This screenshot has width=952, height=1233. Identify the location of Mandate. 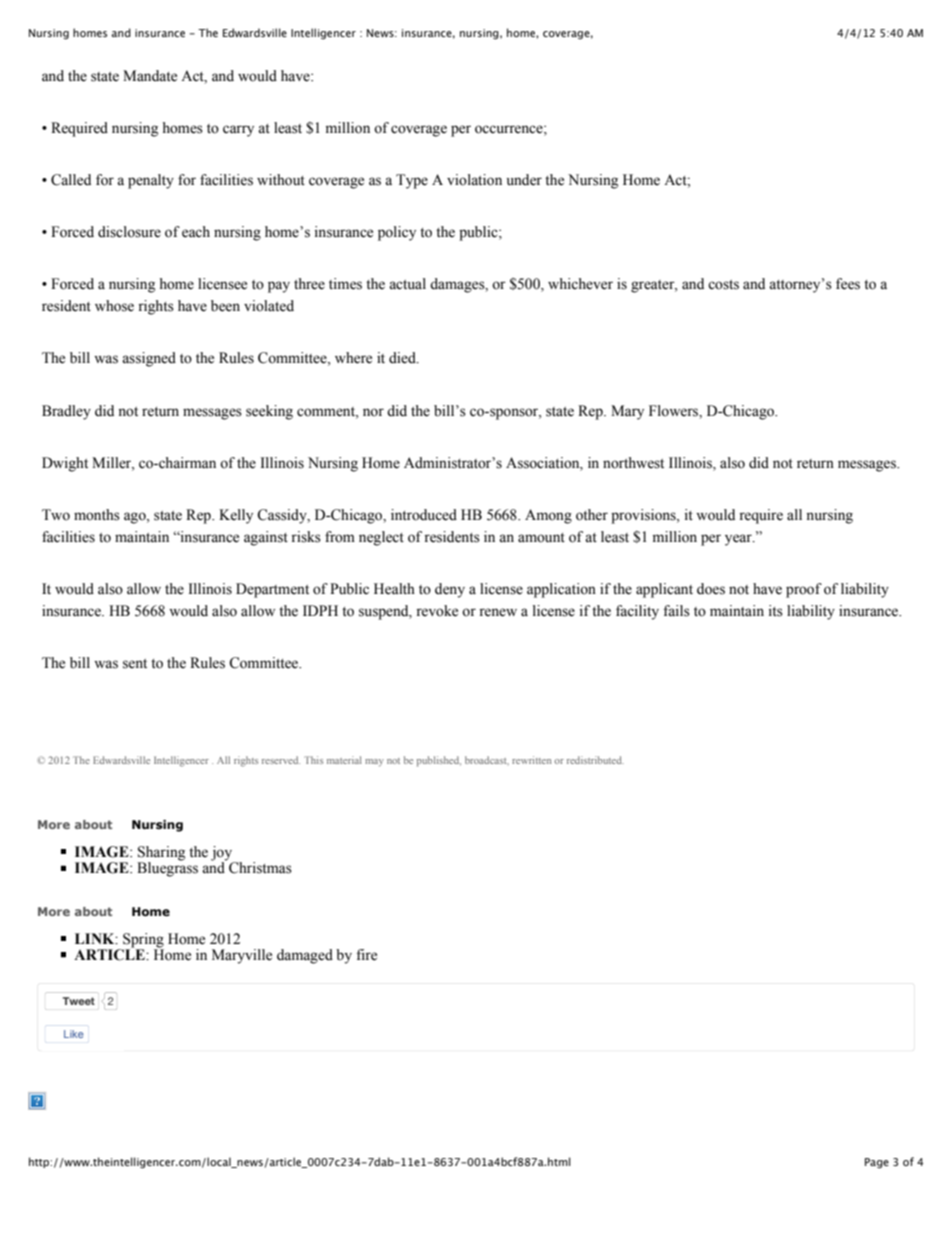
(150, 76).
